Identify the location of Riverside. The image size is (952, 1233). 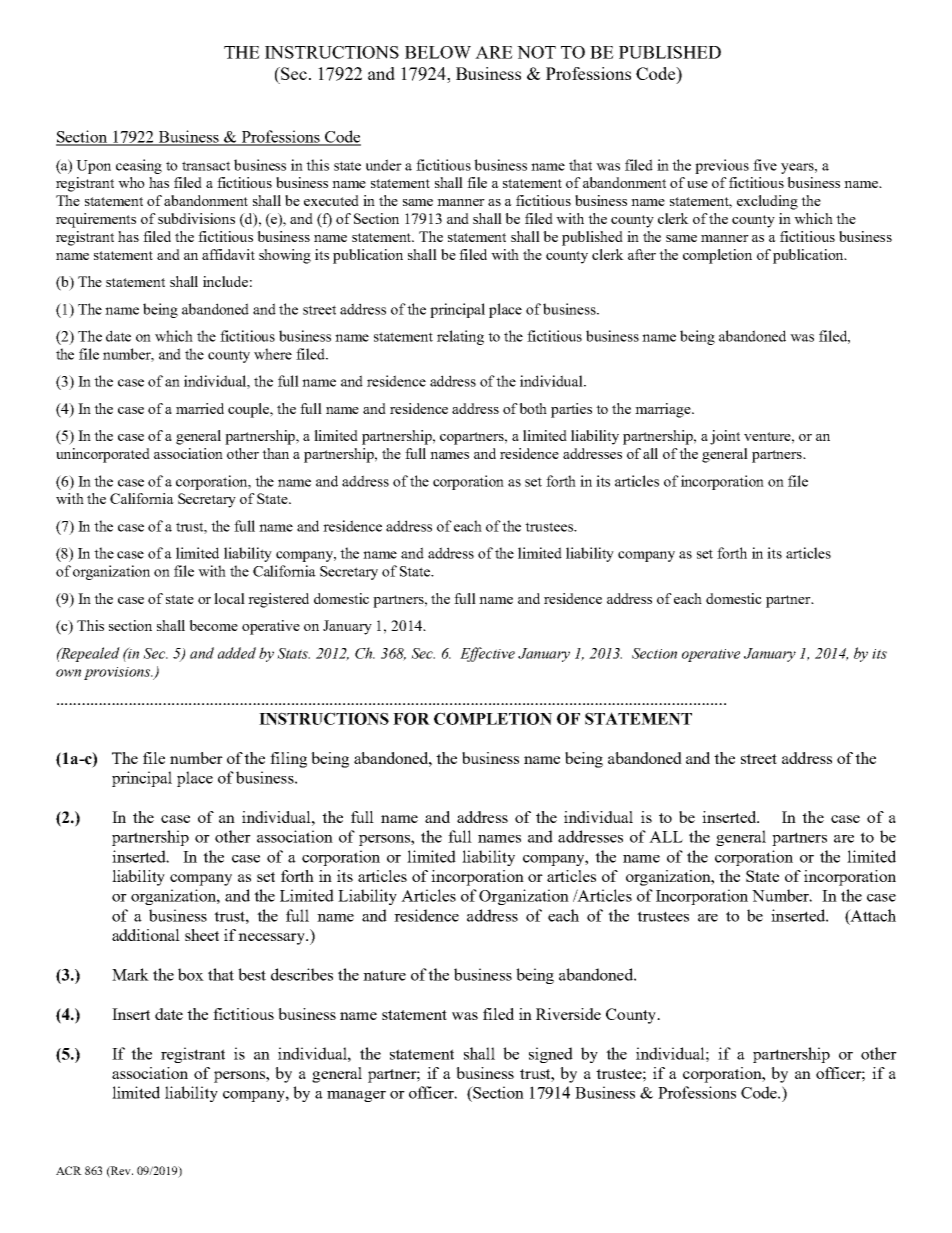
(568, 1014).
